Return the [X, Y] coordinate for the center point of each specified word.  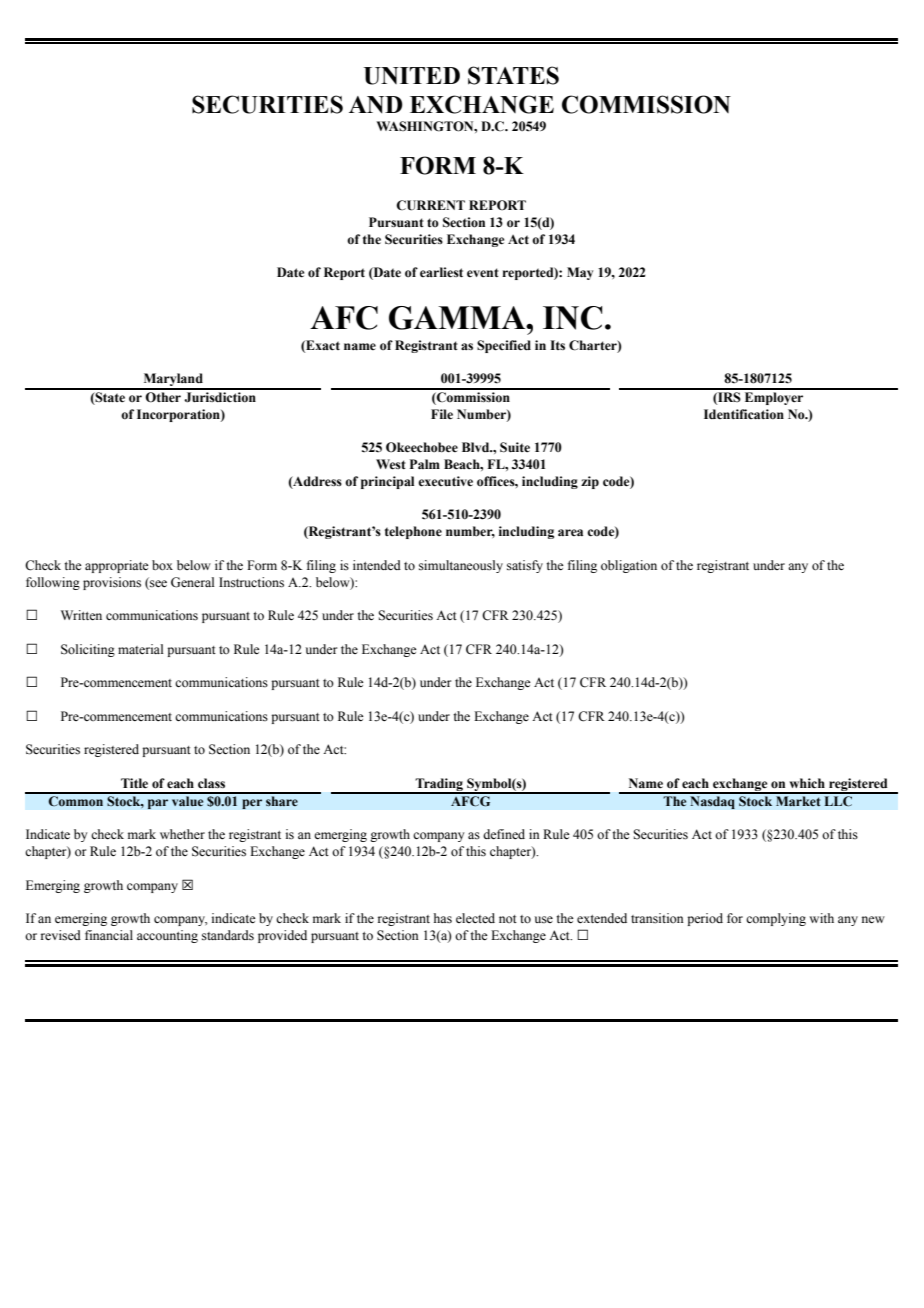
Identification [744, 414]
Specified [504, 346]
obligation [629, 566]
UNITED [412, 76]
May [580, 273]
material [140, 649]
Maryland [173, 381]
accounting [167, 936]
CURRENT [430, 205]
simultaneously [461, 566]
